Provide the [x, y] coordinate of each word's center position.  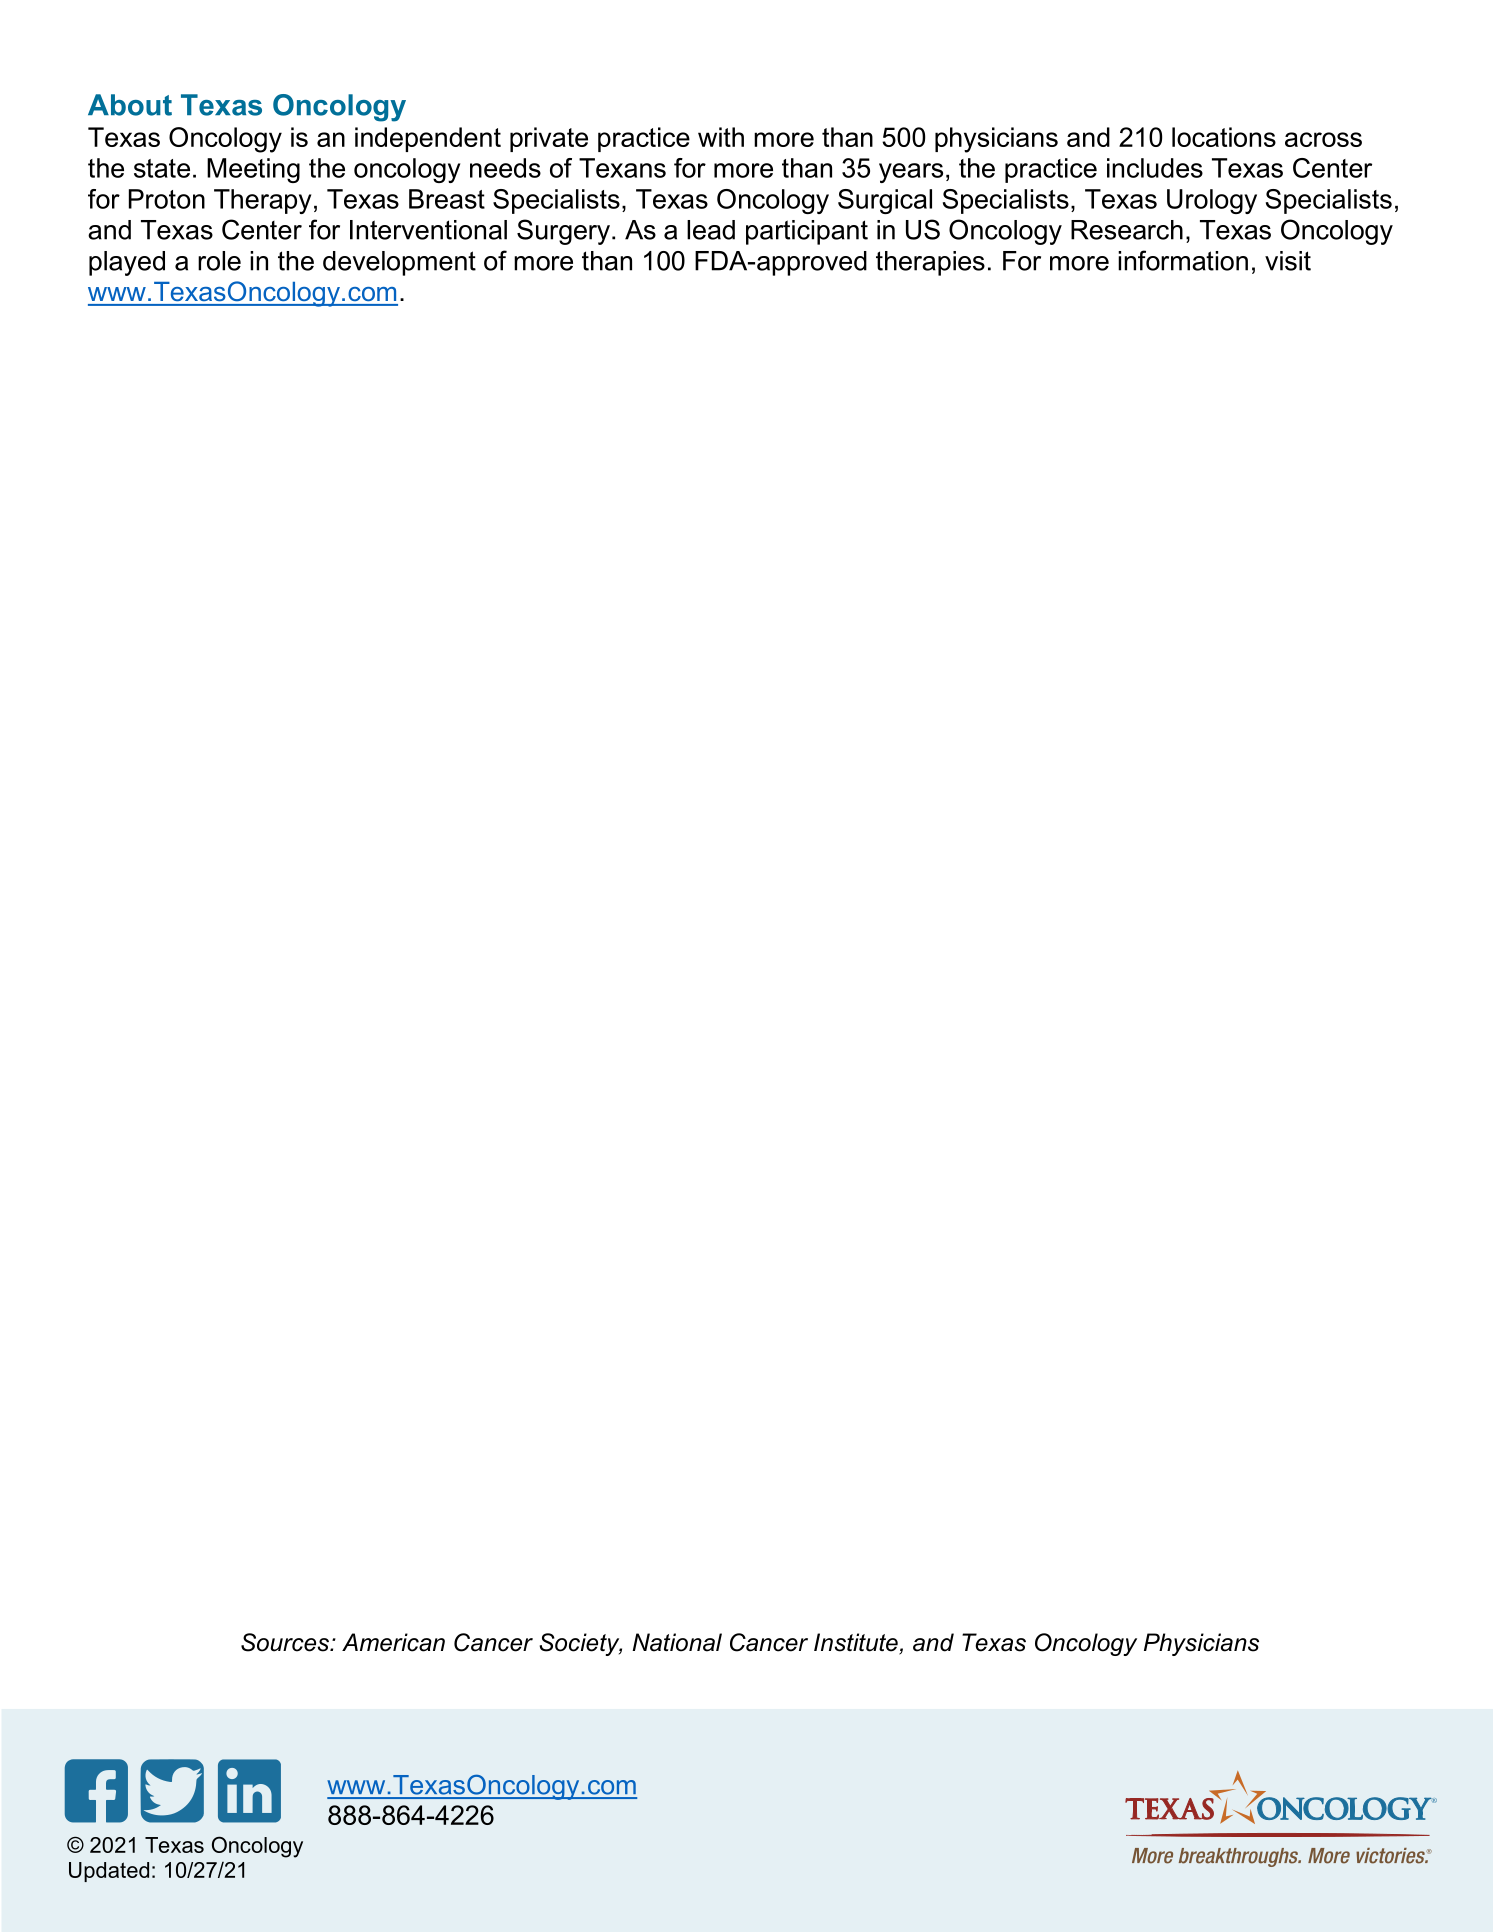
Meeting [253, 170]
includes [1155, 168]
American [393, 1642]
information [1183, 260]
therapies [930, 263]
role [219, 261]
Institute [857, 1643]
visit [1288, 261]
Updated [109, 1872]
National [677, 1642]
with [721, 137]
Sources [286, 1642]
